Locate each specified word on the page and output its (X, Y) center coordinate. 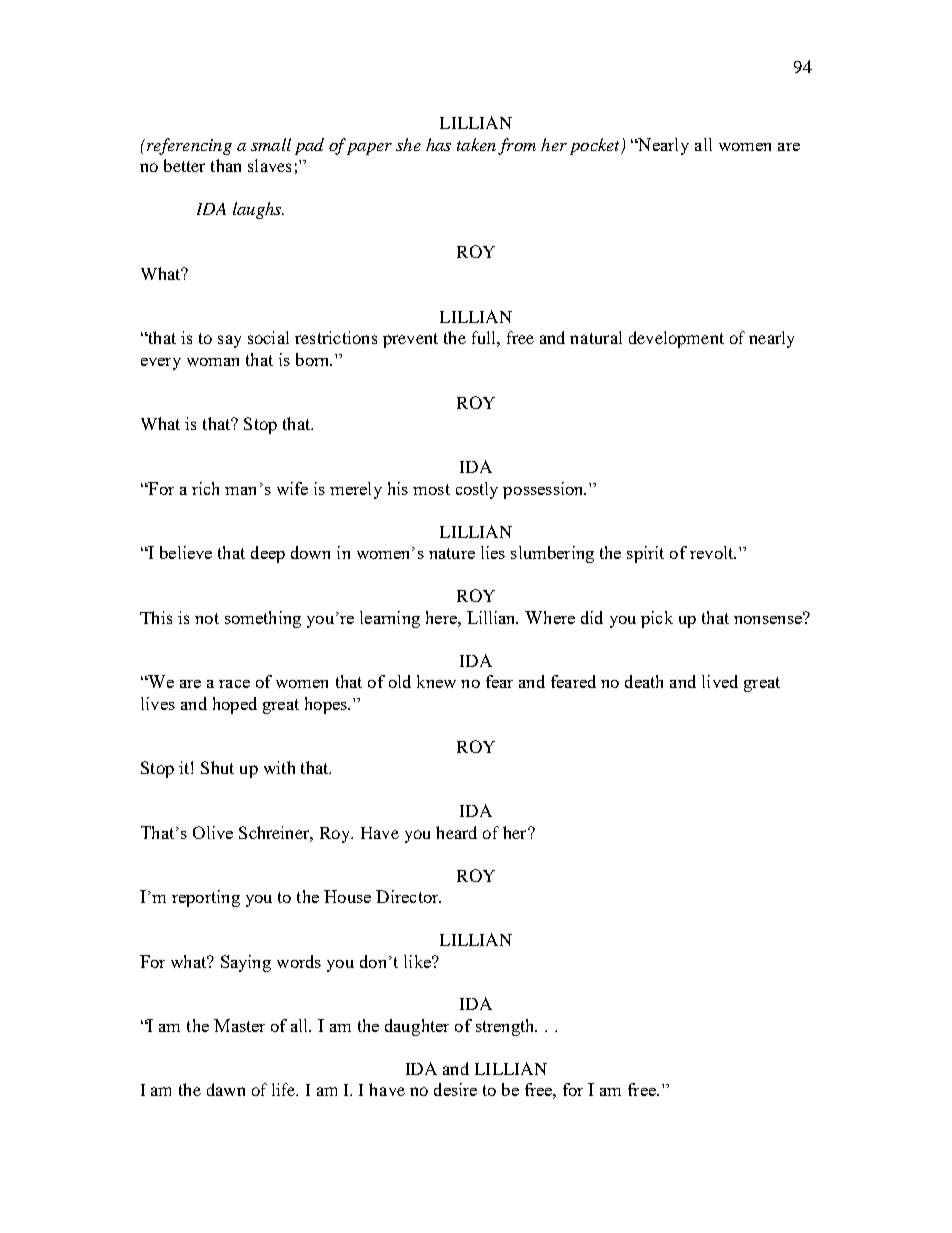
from (517, 146)
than (226, 165)
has (438, 144)
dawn (226, 1089)
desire (455, 1089)
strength (506, 1027)
